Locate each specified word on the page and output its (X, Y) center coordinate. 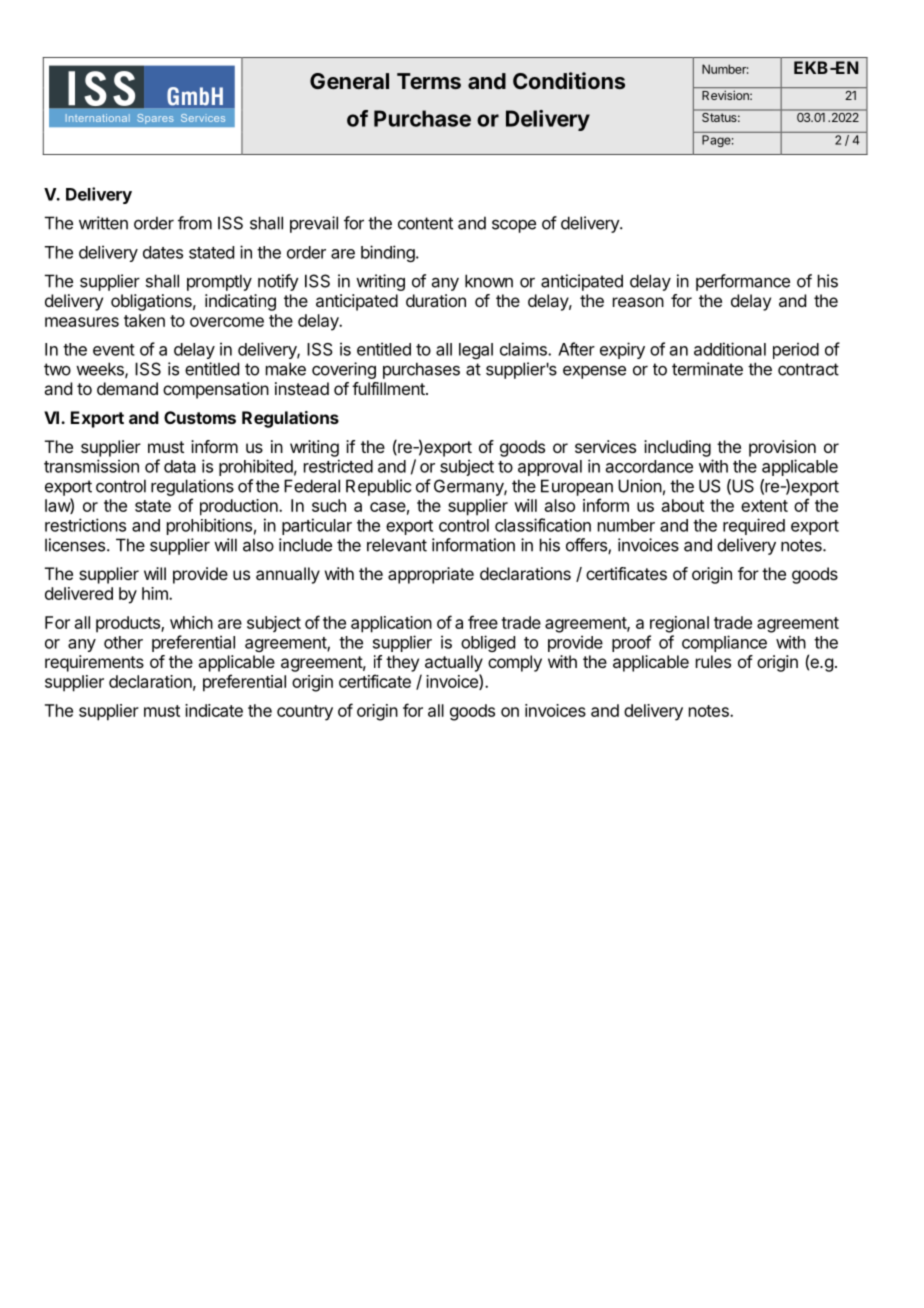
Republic (378, 487)
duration (436, 300)
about (683, 505)
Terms (429, 81)
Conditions (569, 80)
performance (743, 282)
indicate (214, 710)
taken (144, 320)
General (349, 81)
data (180, 466)
